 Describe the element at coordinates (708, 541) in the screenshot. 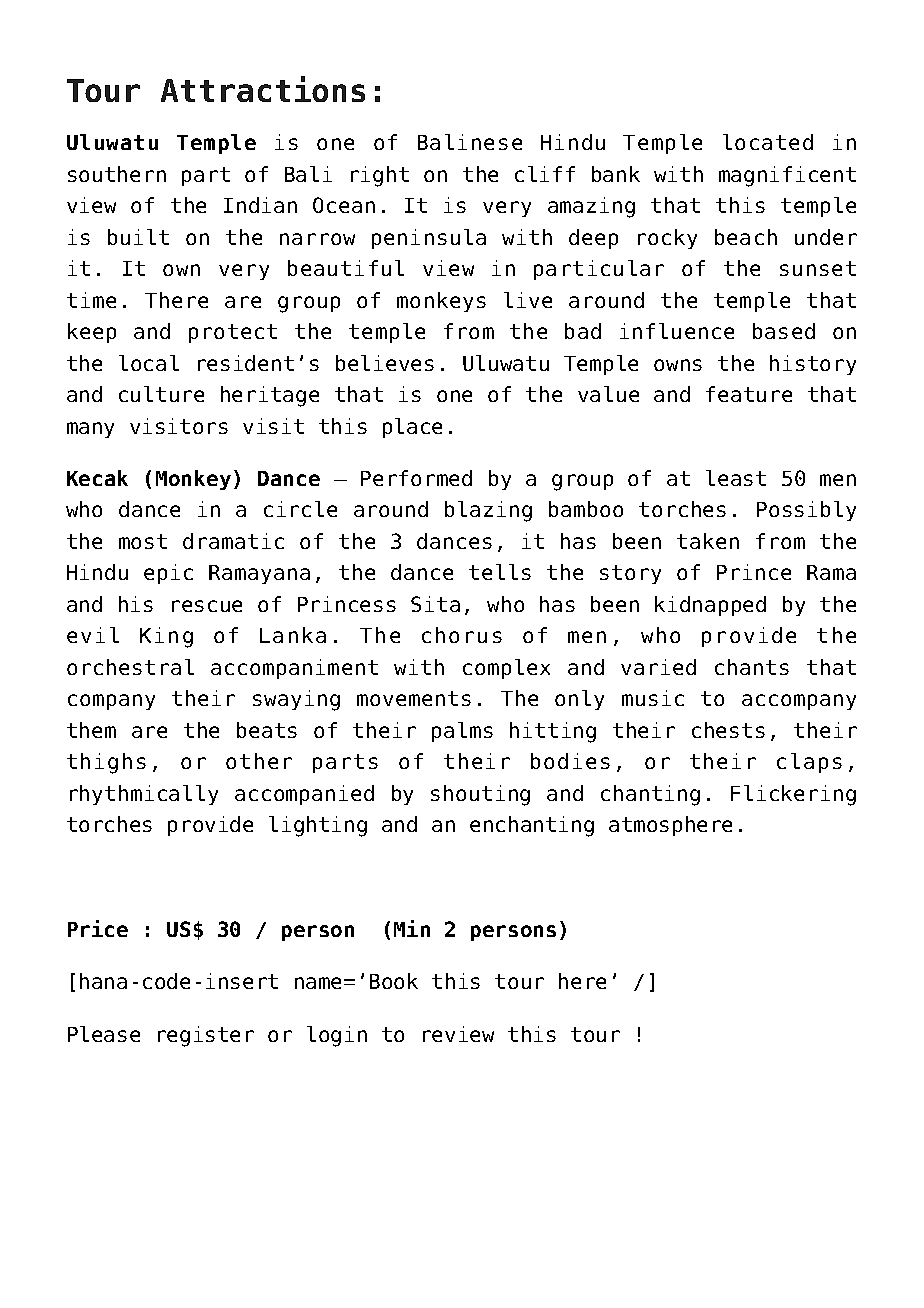

I see `taken` at that location.
